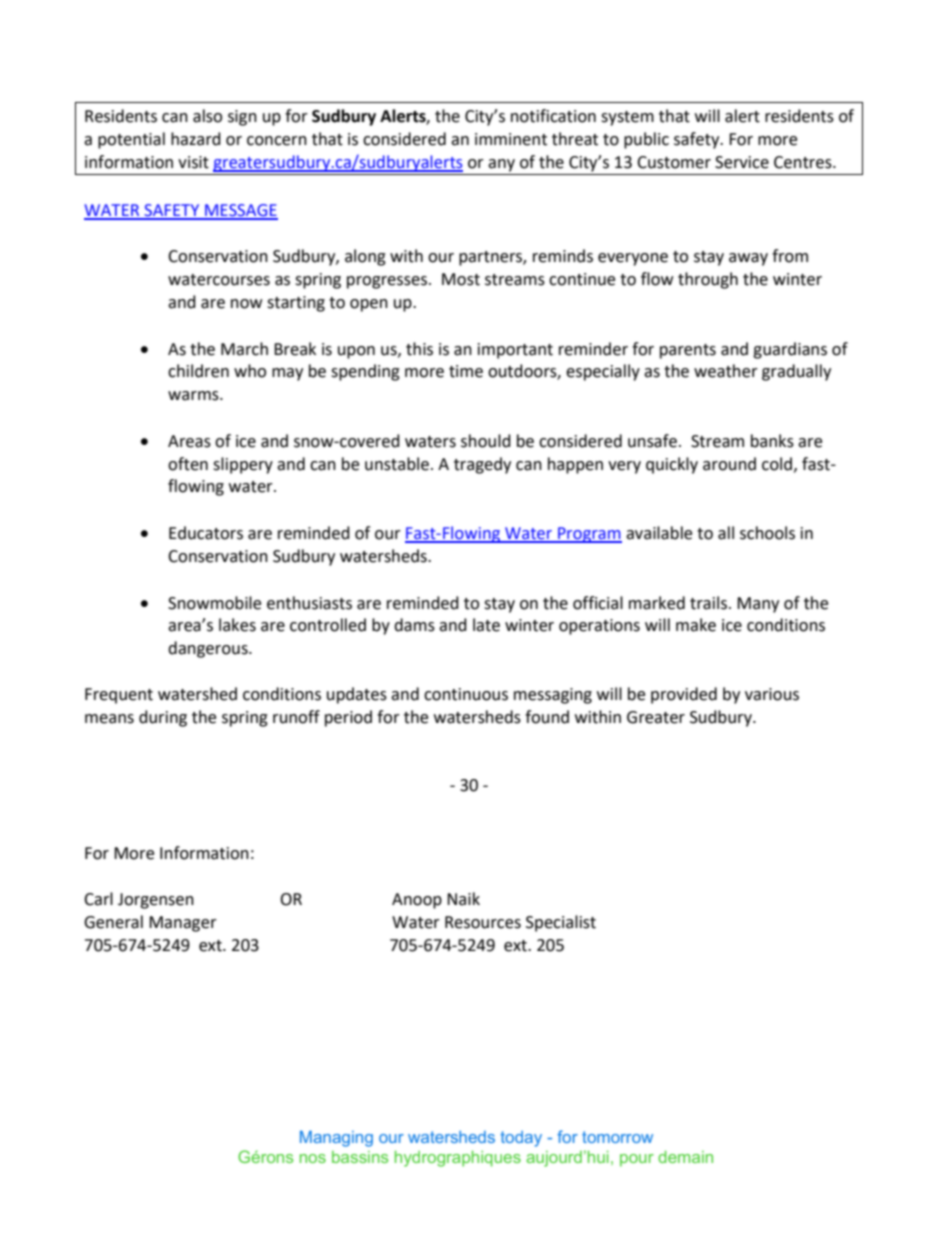 This screenshot has width=952, height=1233. I want to click on children, so click(198, 371).
